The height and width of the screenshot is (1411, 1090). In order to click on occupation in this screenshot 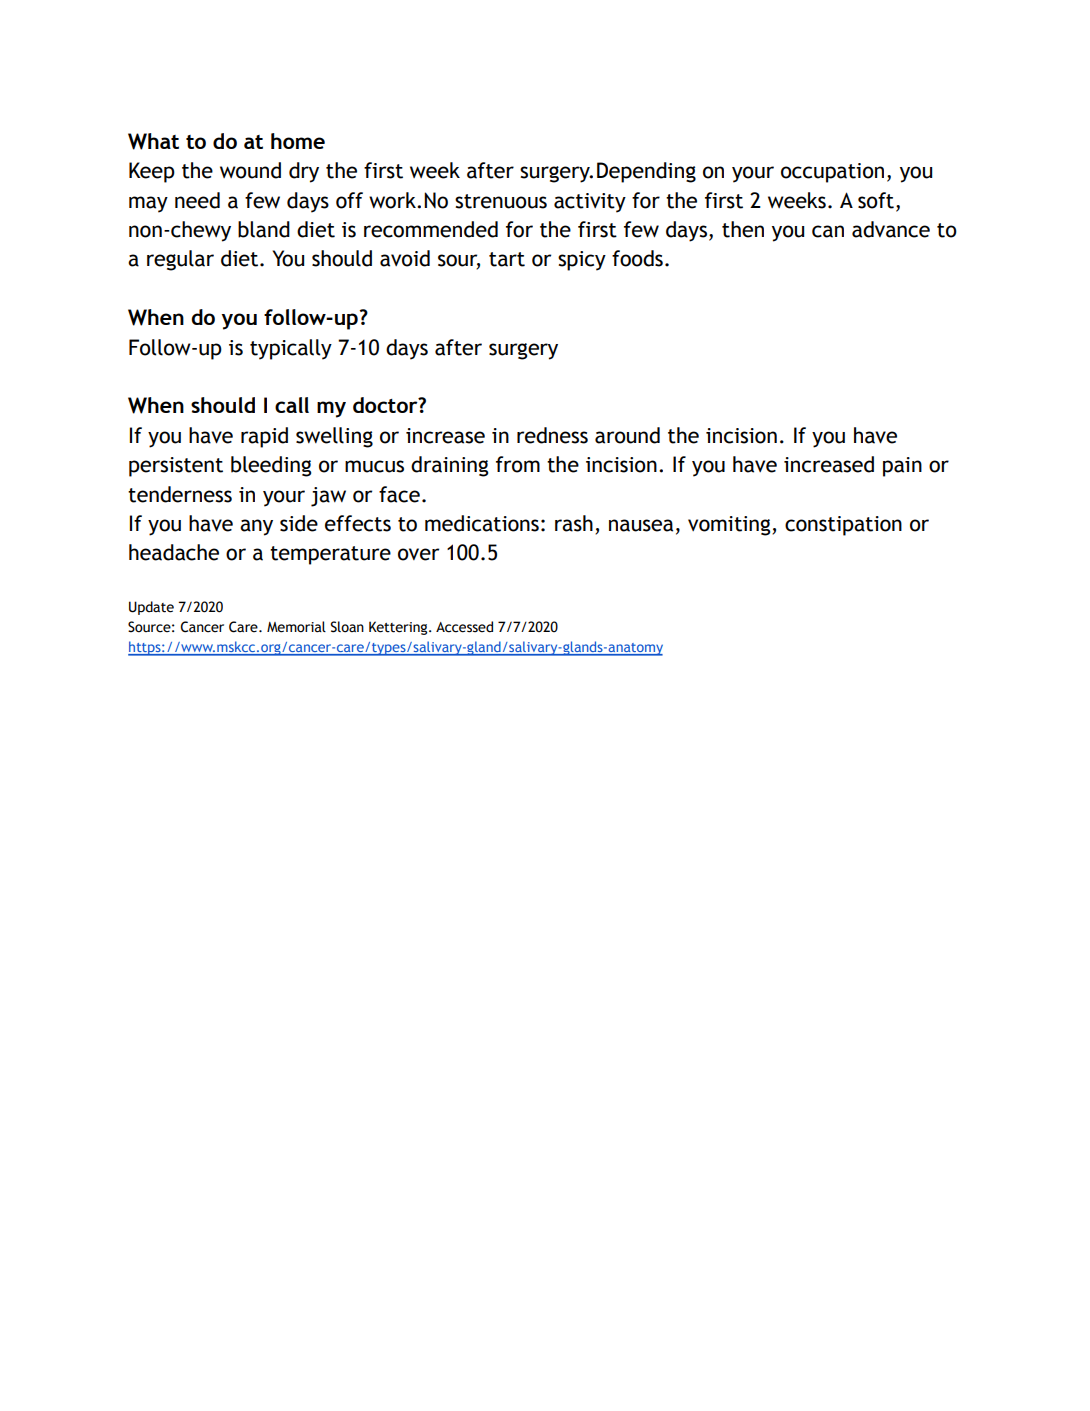, I will do `click(832, 173)`.
